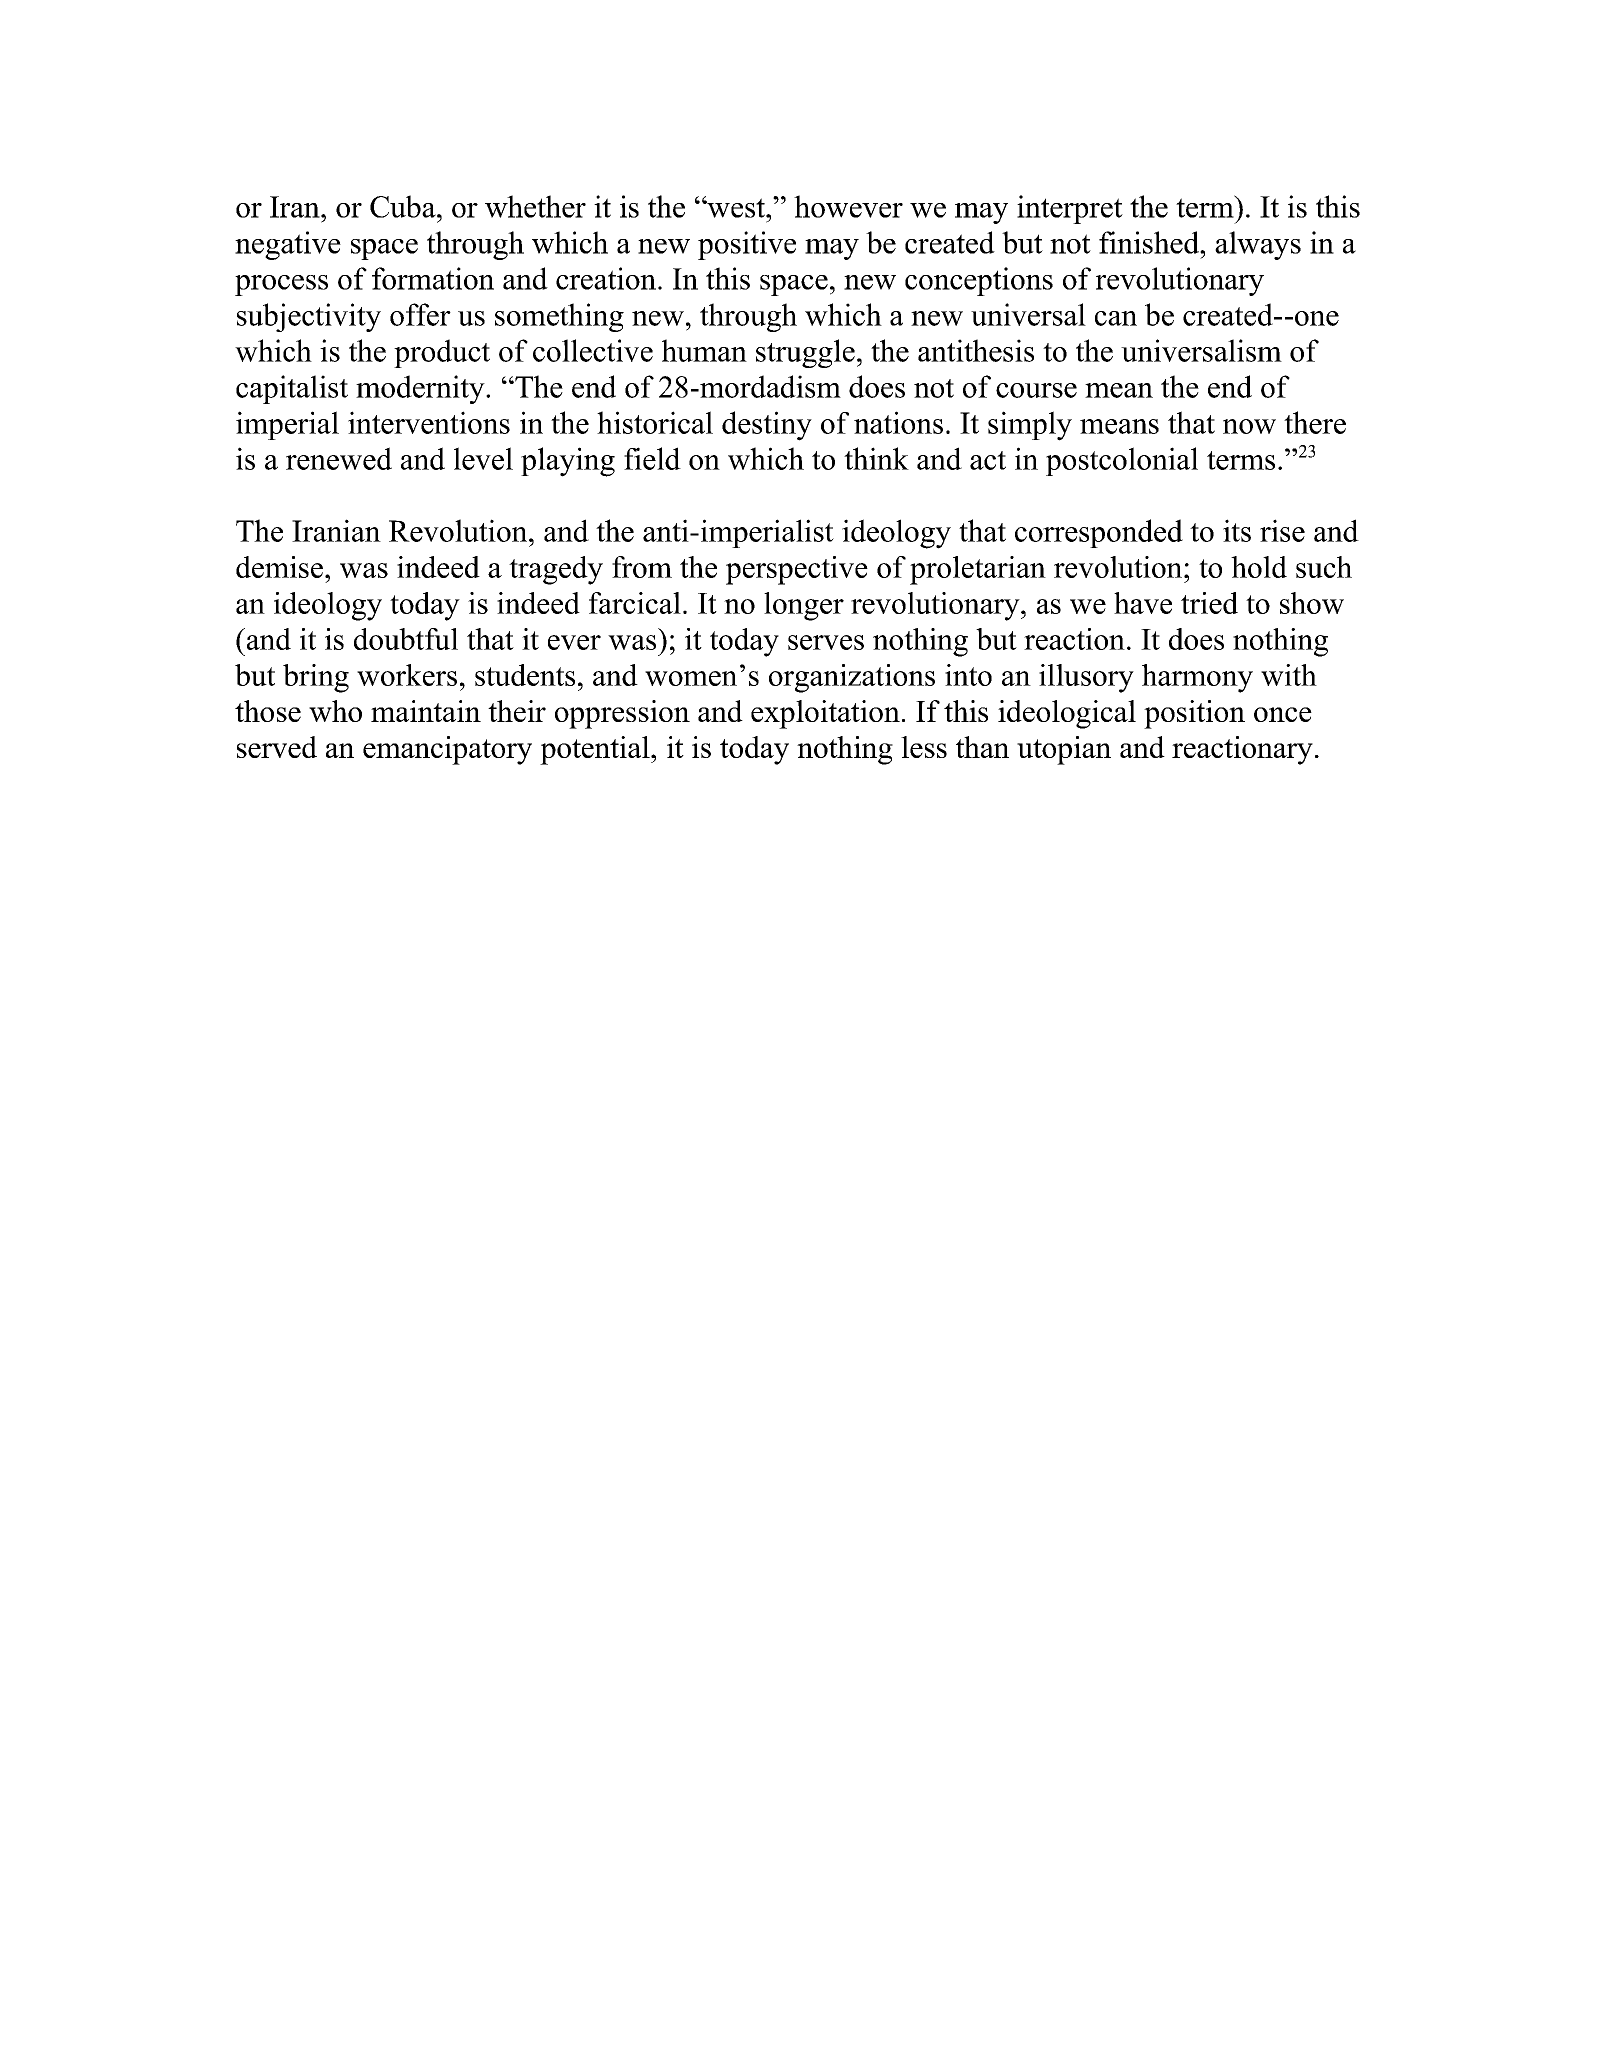 This screenshot has width=1598, height=2068. I want to click on hold, so click(1259, 567).
